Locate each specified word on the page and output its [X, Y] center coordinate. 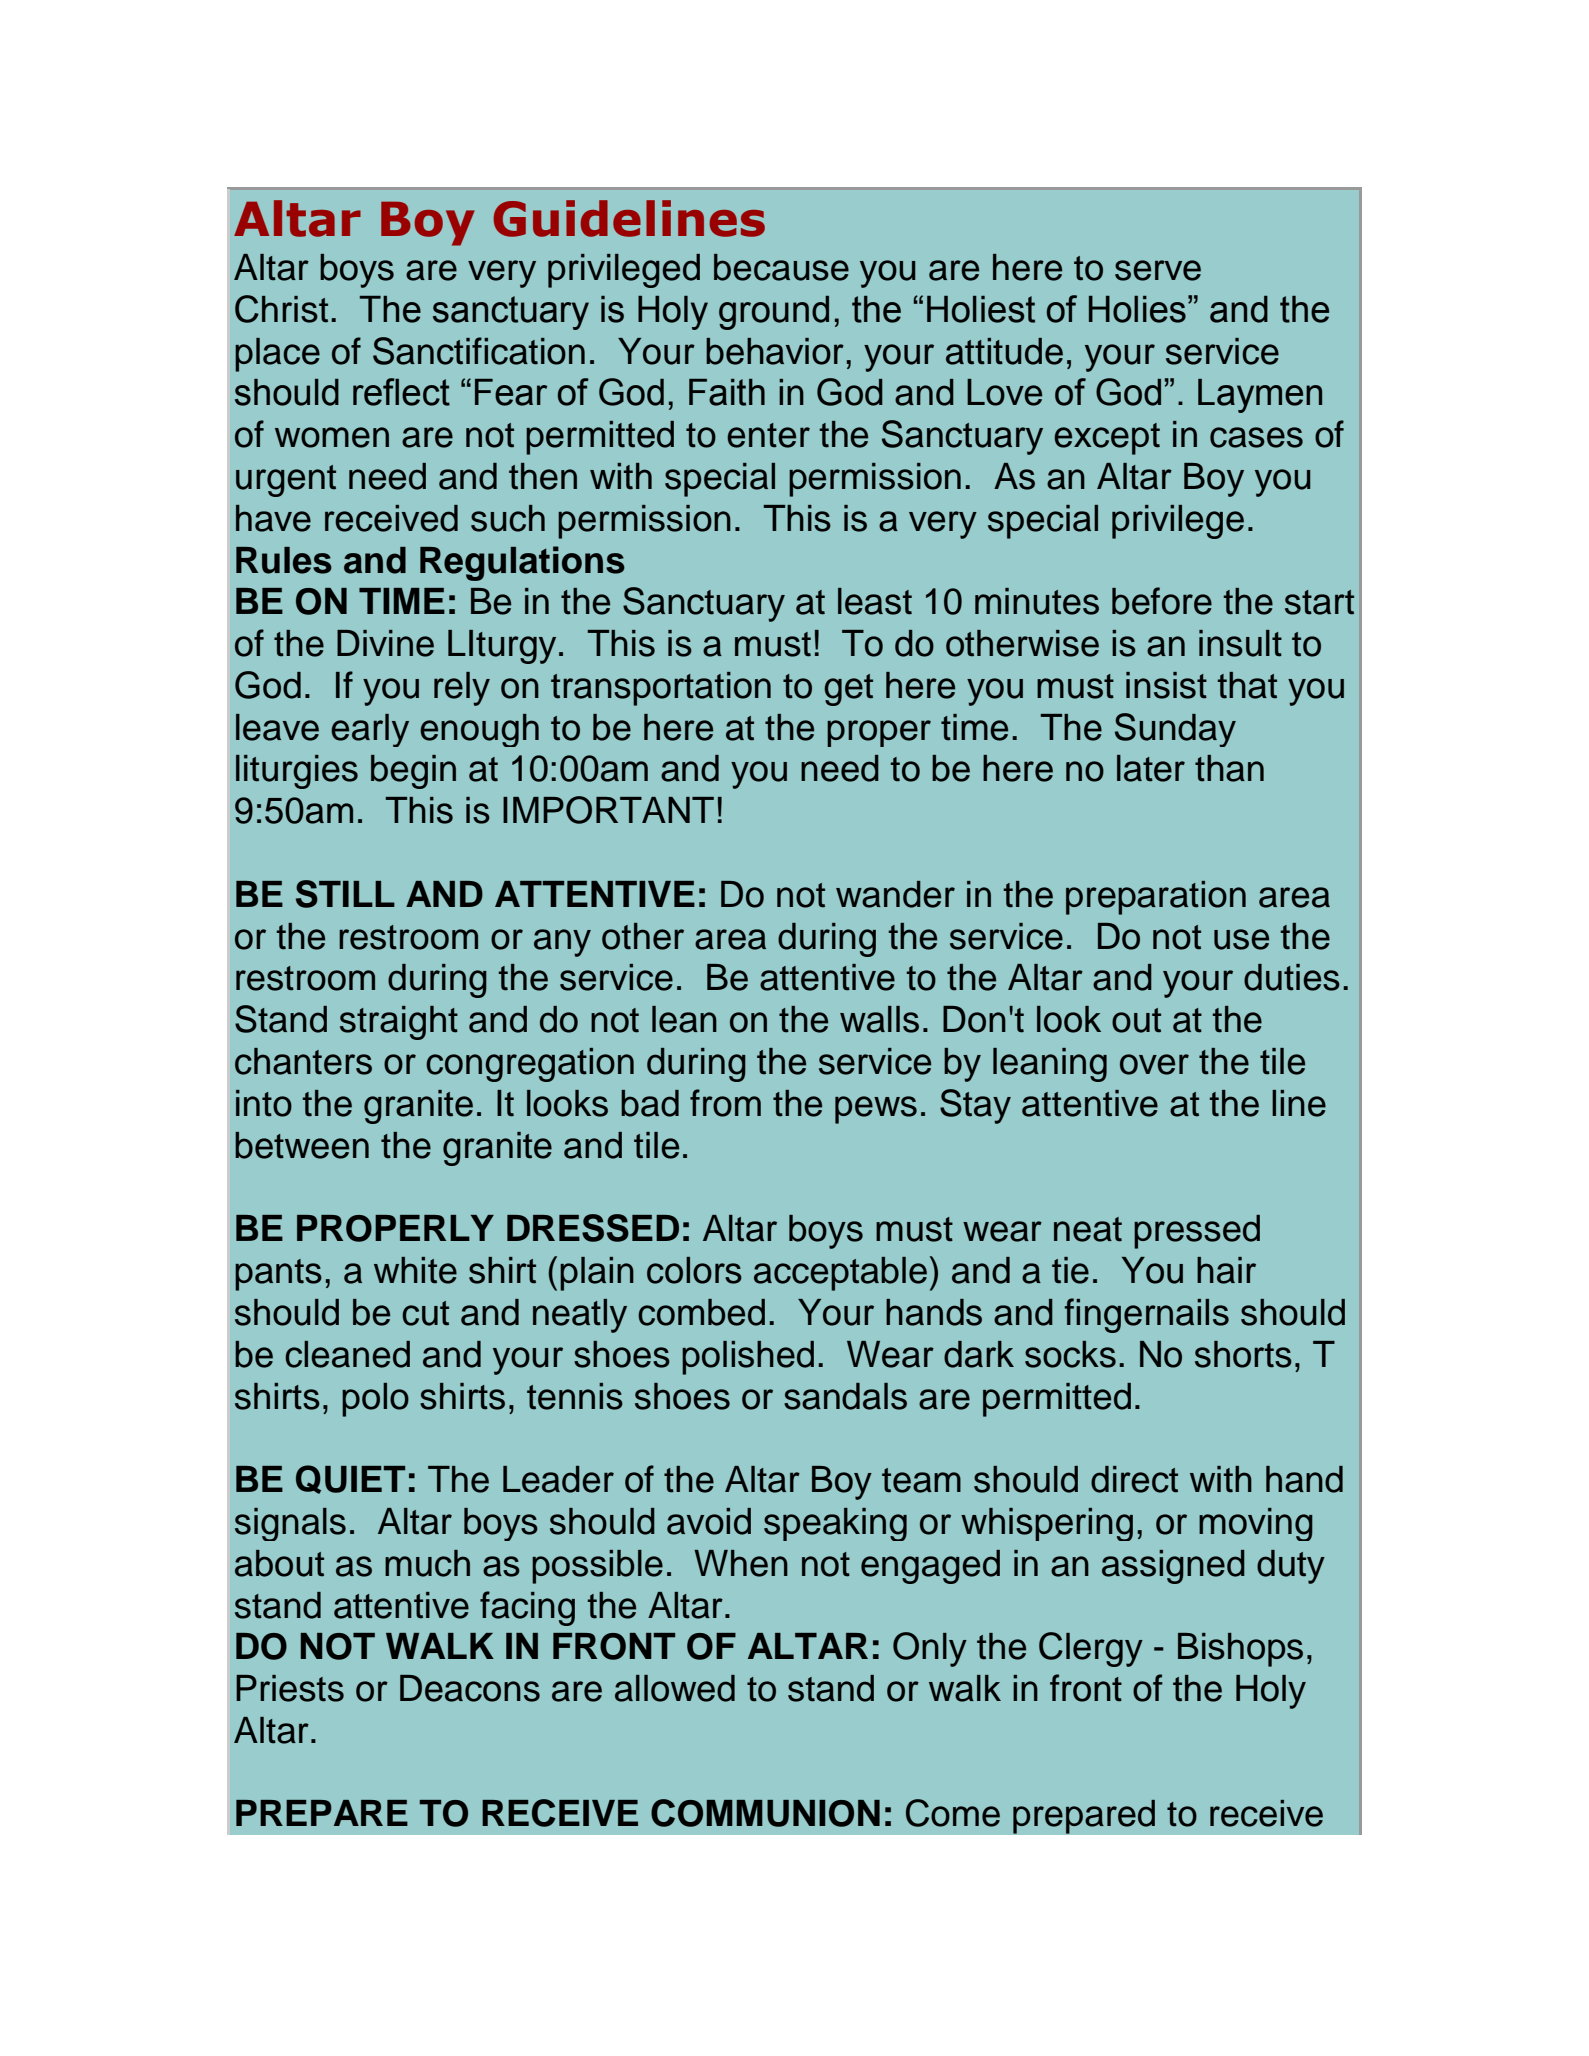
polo [375, 1400]
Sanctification [479, 351]
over [1154, 1064]
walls [879, 1019]
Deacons [470, 1688]
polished [748, 1358]
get [848, 690]
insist [1166, 685]
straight [399, 1023]
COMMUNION [765, 1813]
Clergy [1091, 1649]
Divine [385, 643]
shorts [1243, 1354]
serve [1158, 270]
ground [774, 313]
